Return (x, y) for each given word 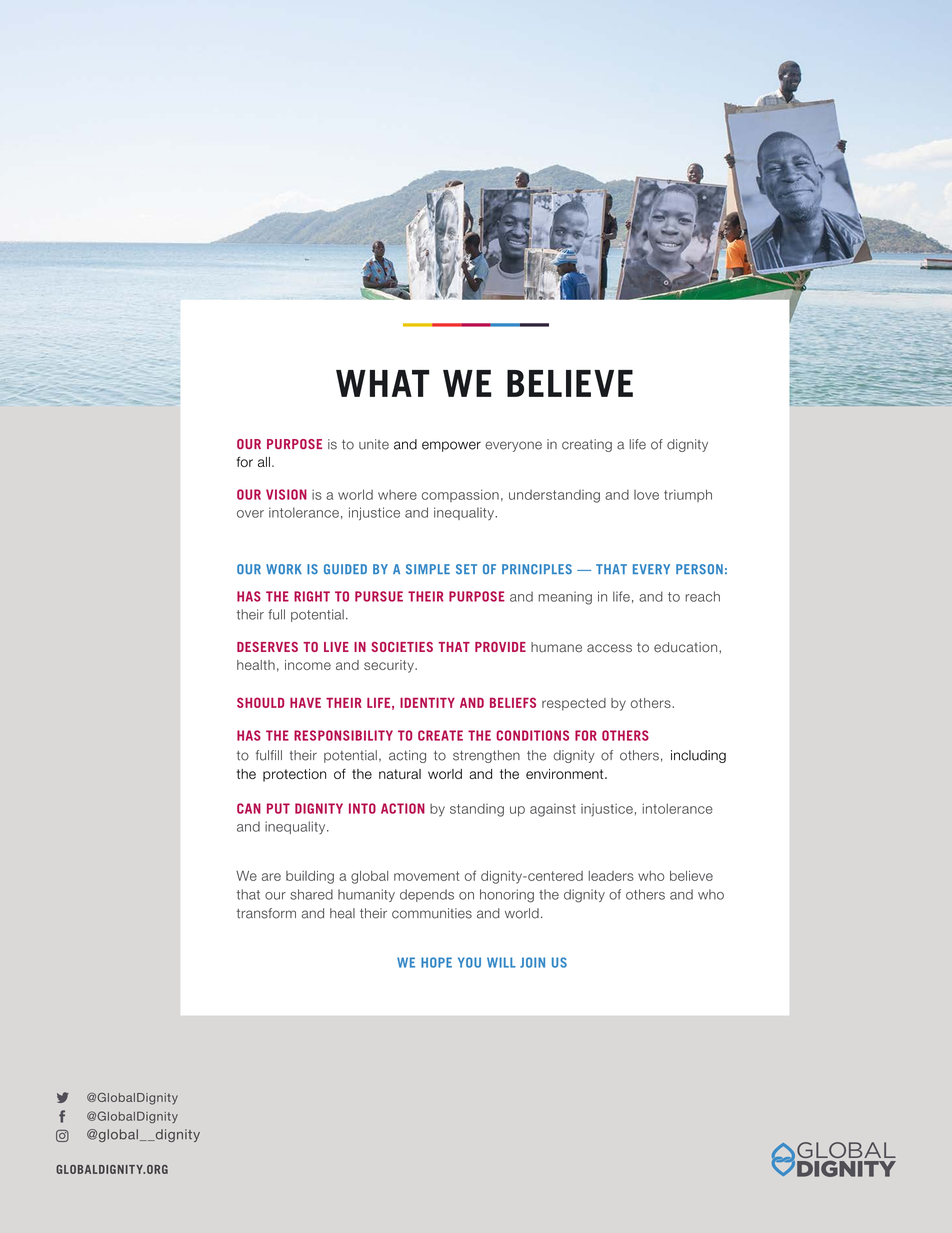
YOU (469, 962)
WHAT (383, 383)
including (698, 756)
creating (587, 445)
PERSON (699, 569)
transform (266, 913)
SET (466, 569)
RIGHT (312, 596)
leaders (611, 876)
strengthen (486, 756)
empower (451, 446)
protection (294, 775)
